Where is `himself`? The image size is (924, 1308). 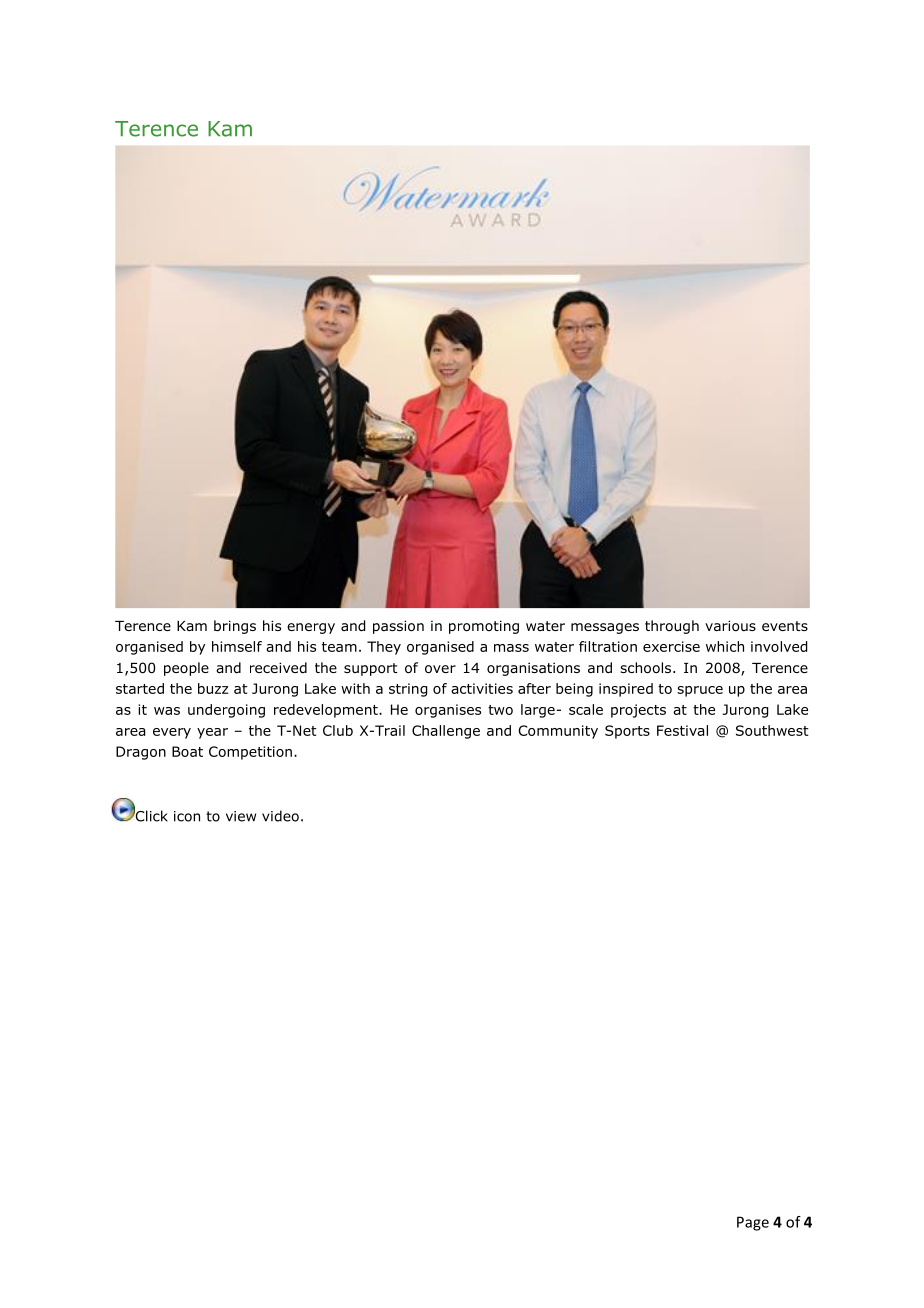 himself is located at coordinates (237, 646).
